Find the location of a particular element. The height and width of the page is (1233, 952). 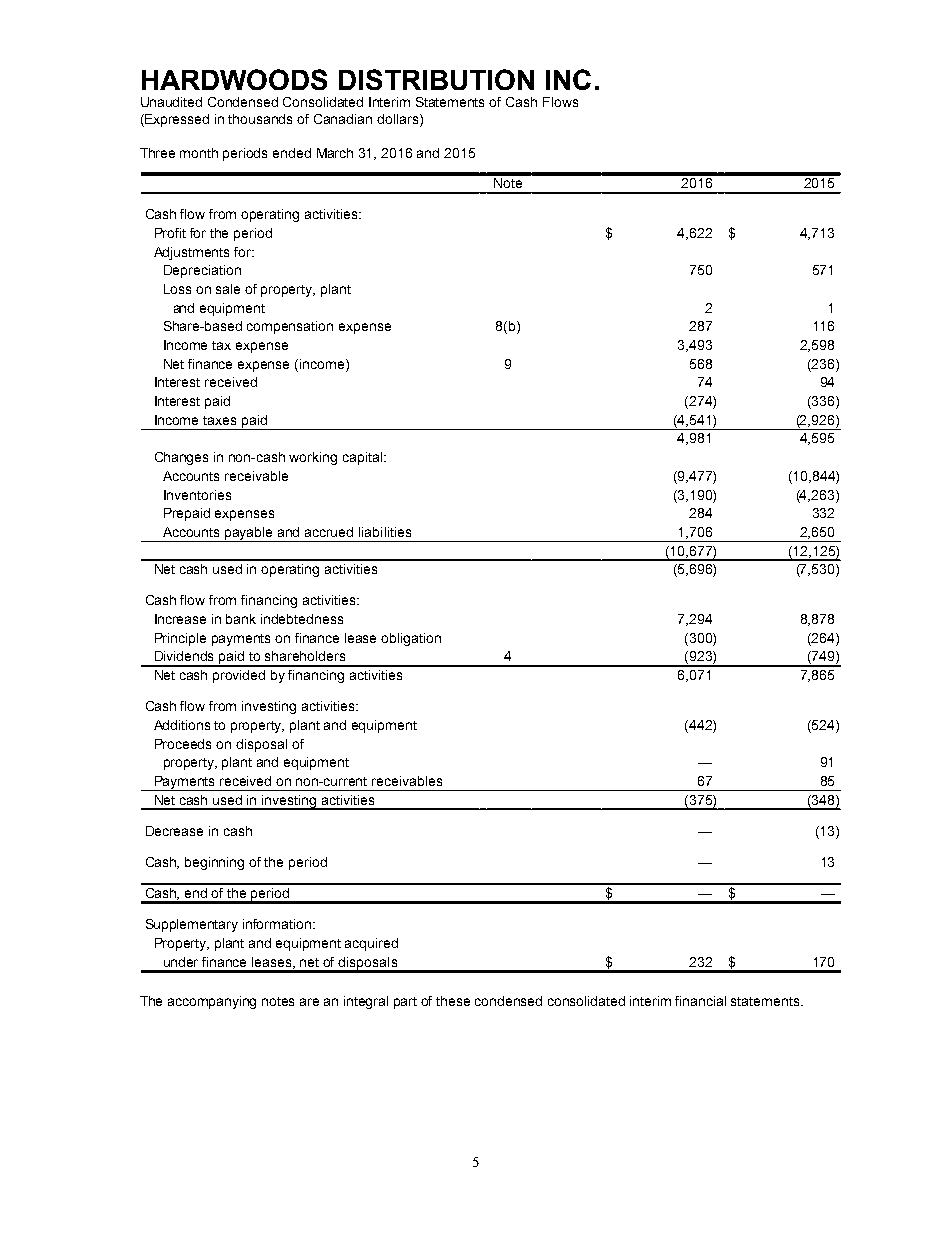

obligation is located at coordinates (411, 639).
